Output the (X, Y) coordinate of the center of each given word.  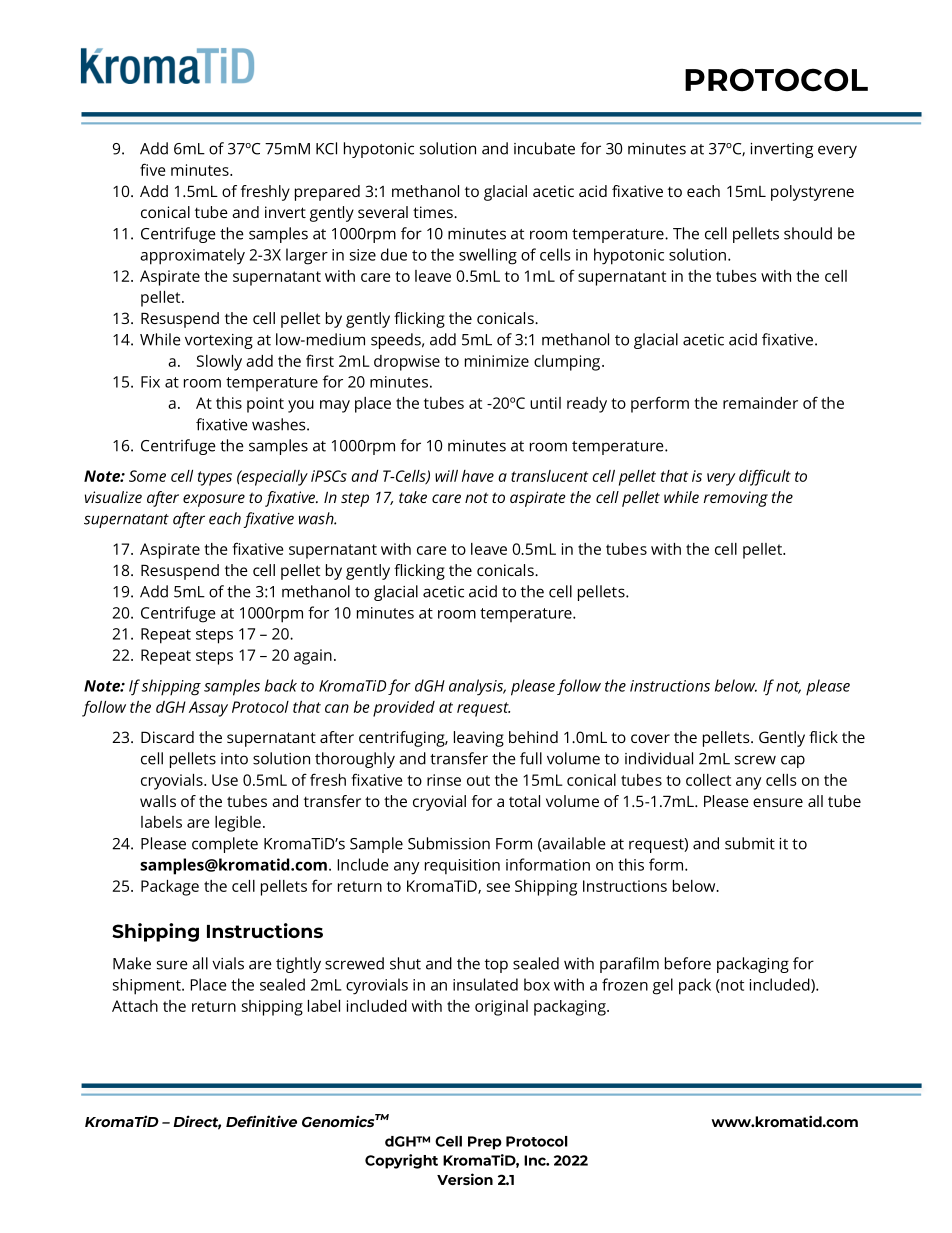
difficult (765, 477)
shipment (148, 986)
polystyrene (812, 193)
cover (650, 738)
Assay (208, 709)
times (434, 212)
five (152, 169)
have (478, 476)
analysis (477, 687)
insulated (485, 984)
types (215, 478)
